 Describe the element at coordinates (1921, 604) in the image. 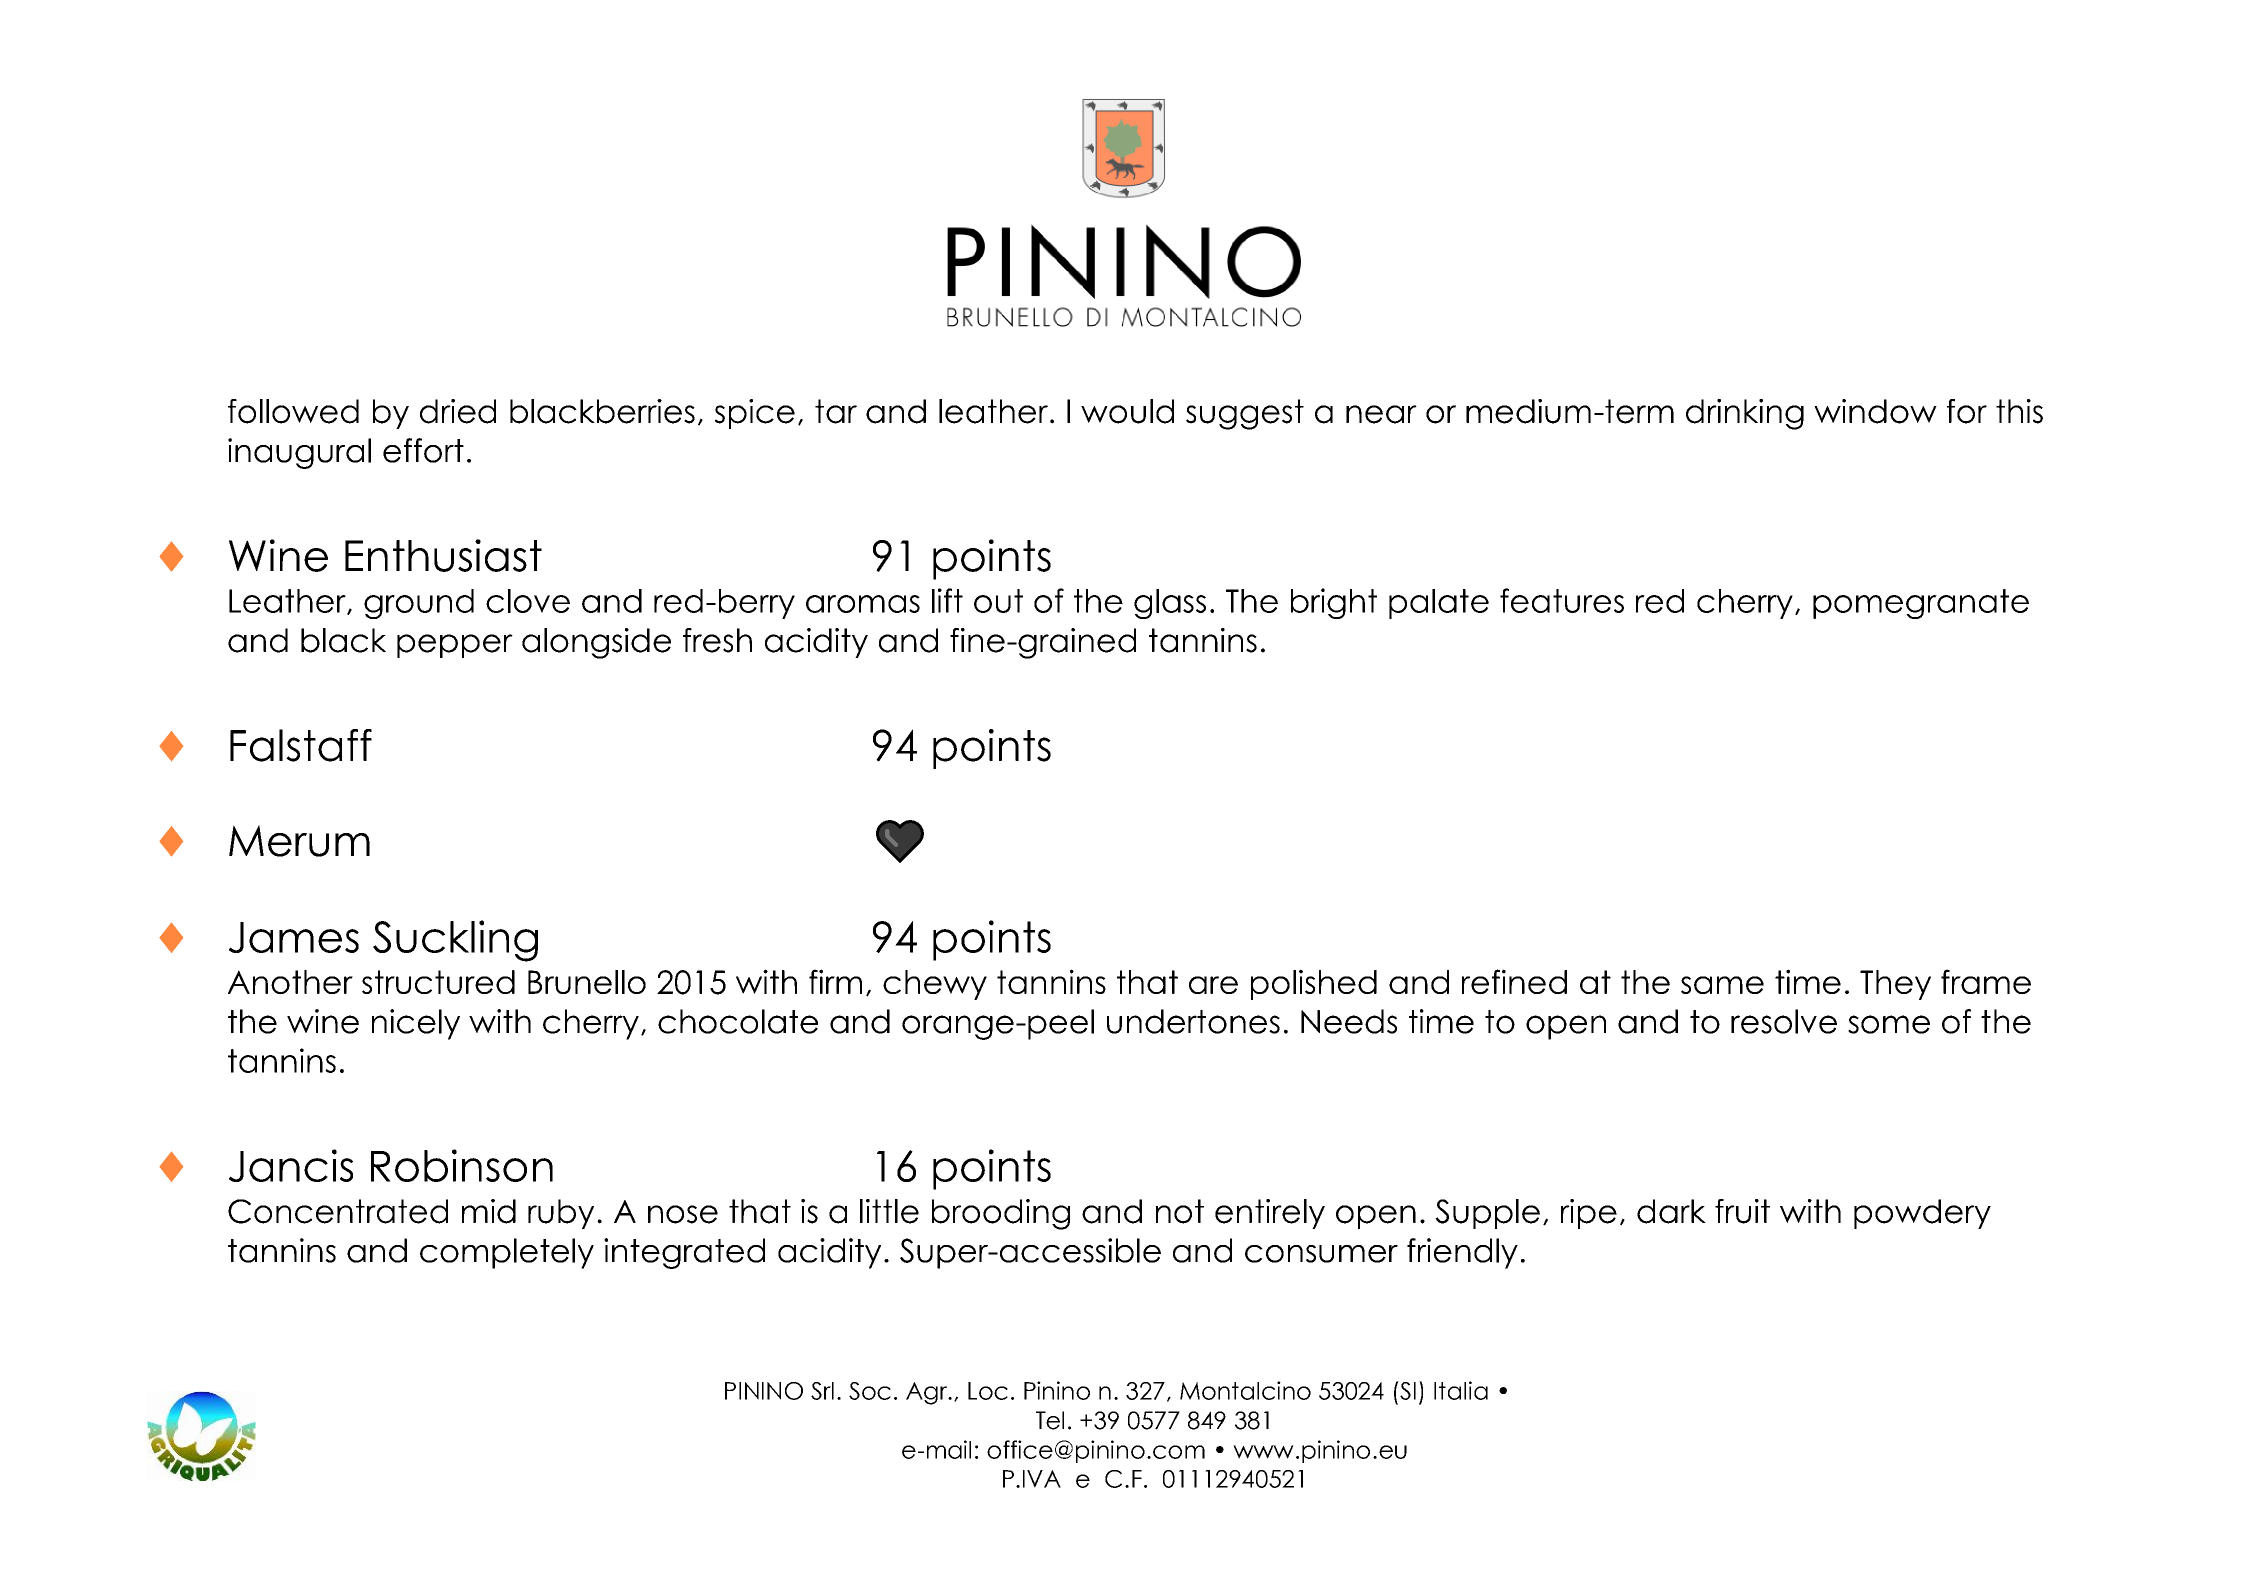

I see `pomegranate` at that location.
